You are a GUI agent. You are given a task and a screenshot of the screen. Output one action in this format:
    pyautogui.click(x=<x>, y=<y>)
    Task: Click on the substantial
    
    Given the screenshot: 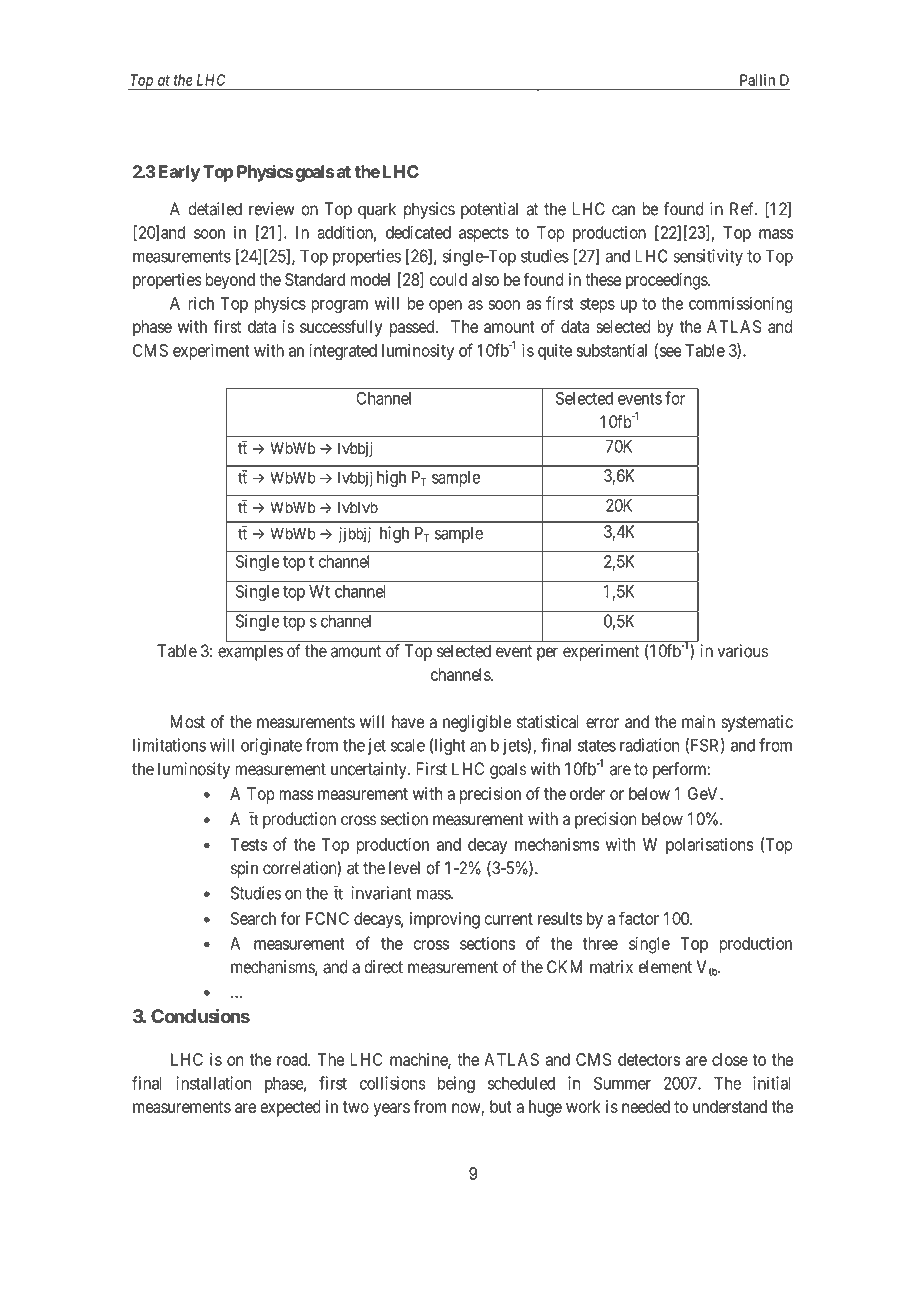 What is the action you would take?
    pyautogui.click(x=612, y=350)
